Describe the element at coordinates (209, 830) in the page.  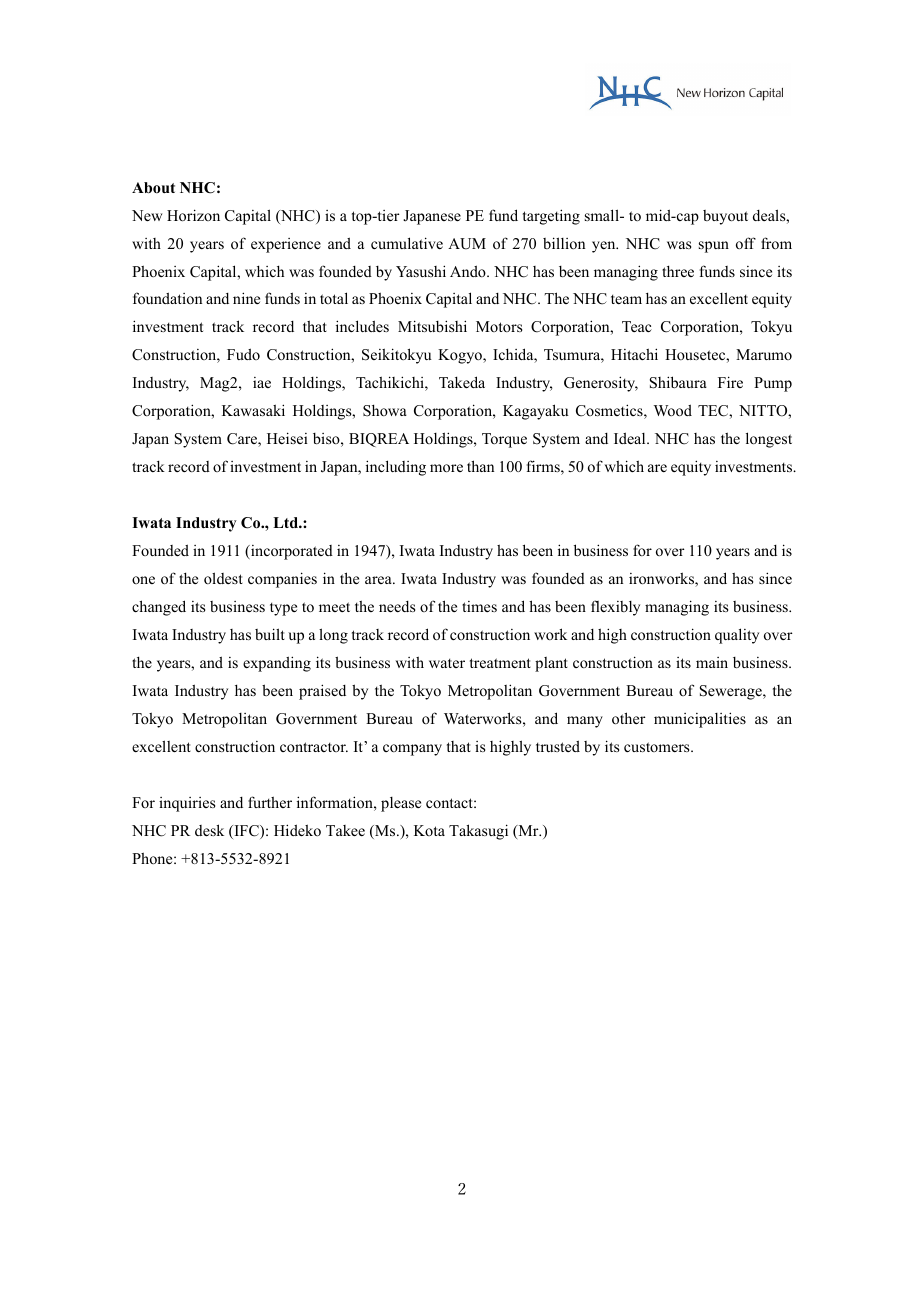
I see `desk` at that location.
